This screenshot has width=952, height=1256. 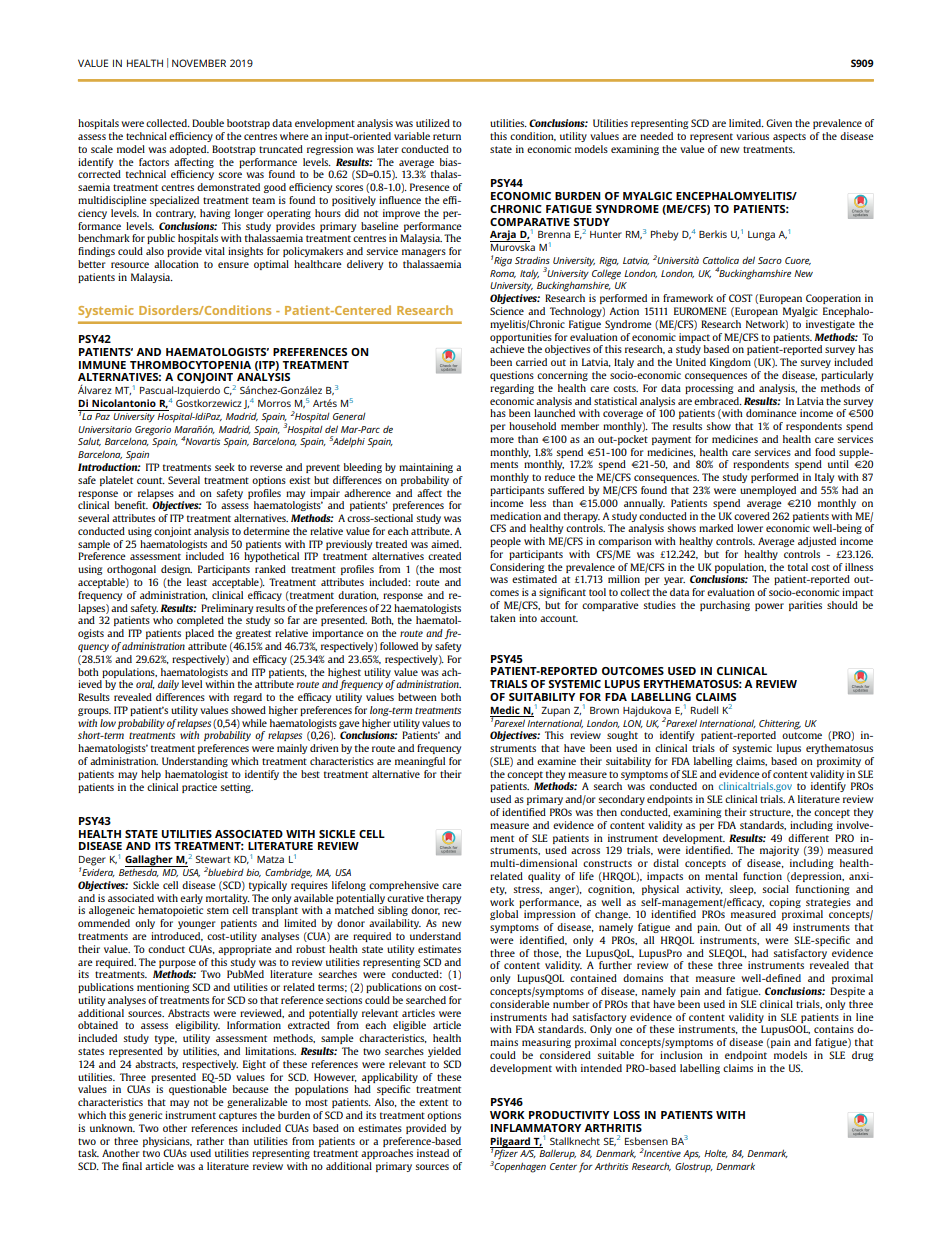 What do you see at coordinates (785, 903) in the screenshot?
I see `coping` at bounding box center [785, 903].
